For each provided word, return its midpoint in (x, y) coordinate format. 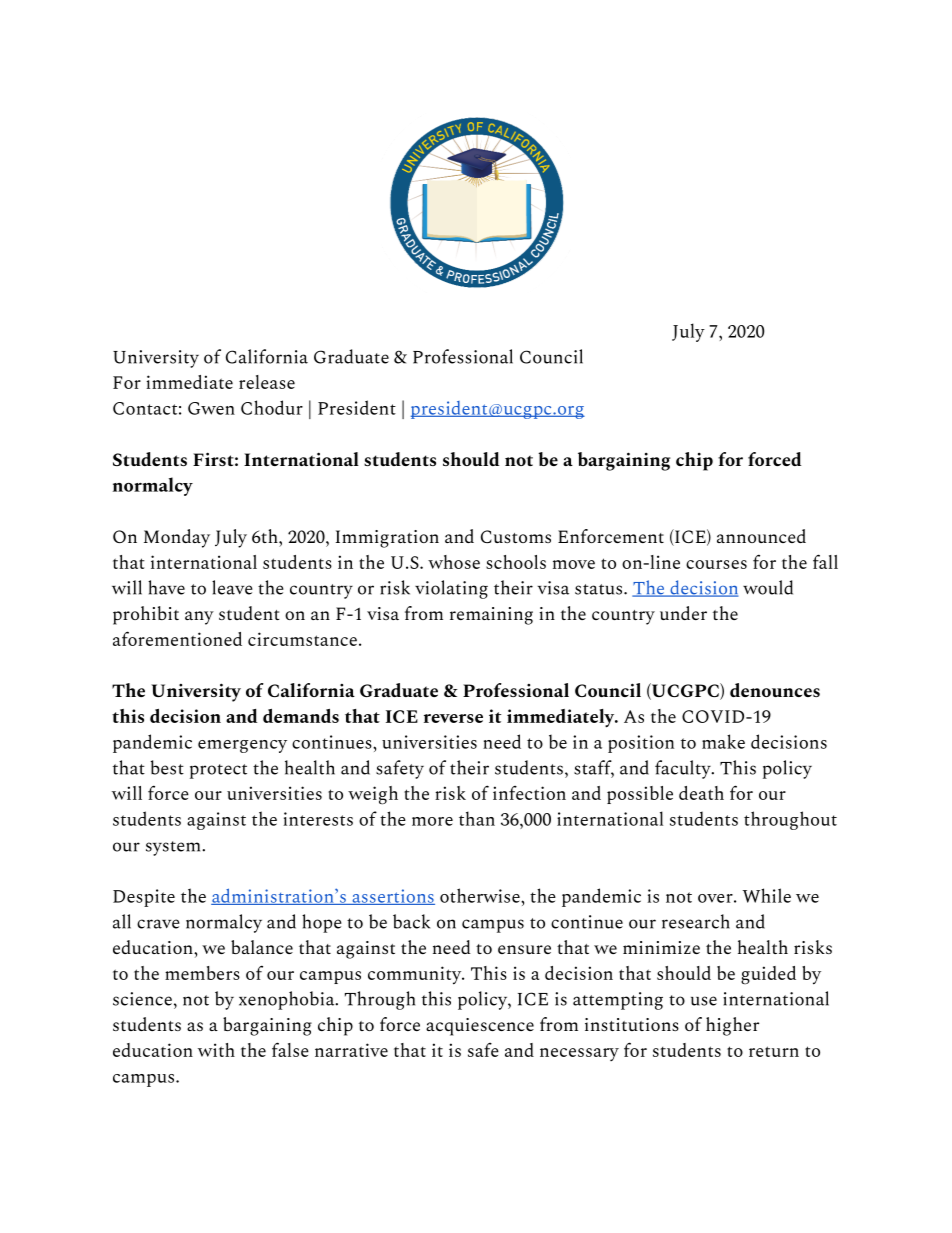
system (174, 848)
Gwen (211, 408)
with (216, 1050)
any (199, 618)
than (477, 818)
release (267, 382)
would (768, 587)
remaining (491, 616)
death (701, 793)
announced (761, 536)
